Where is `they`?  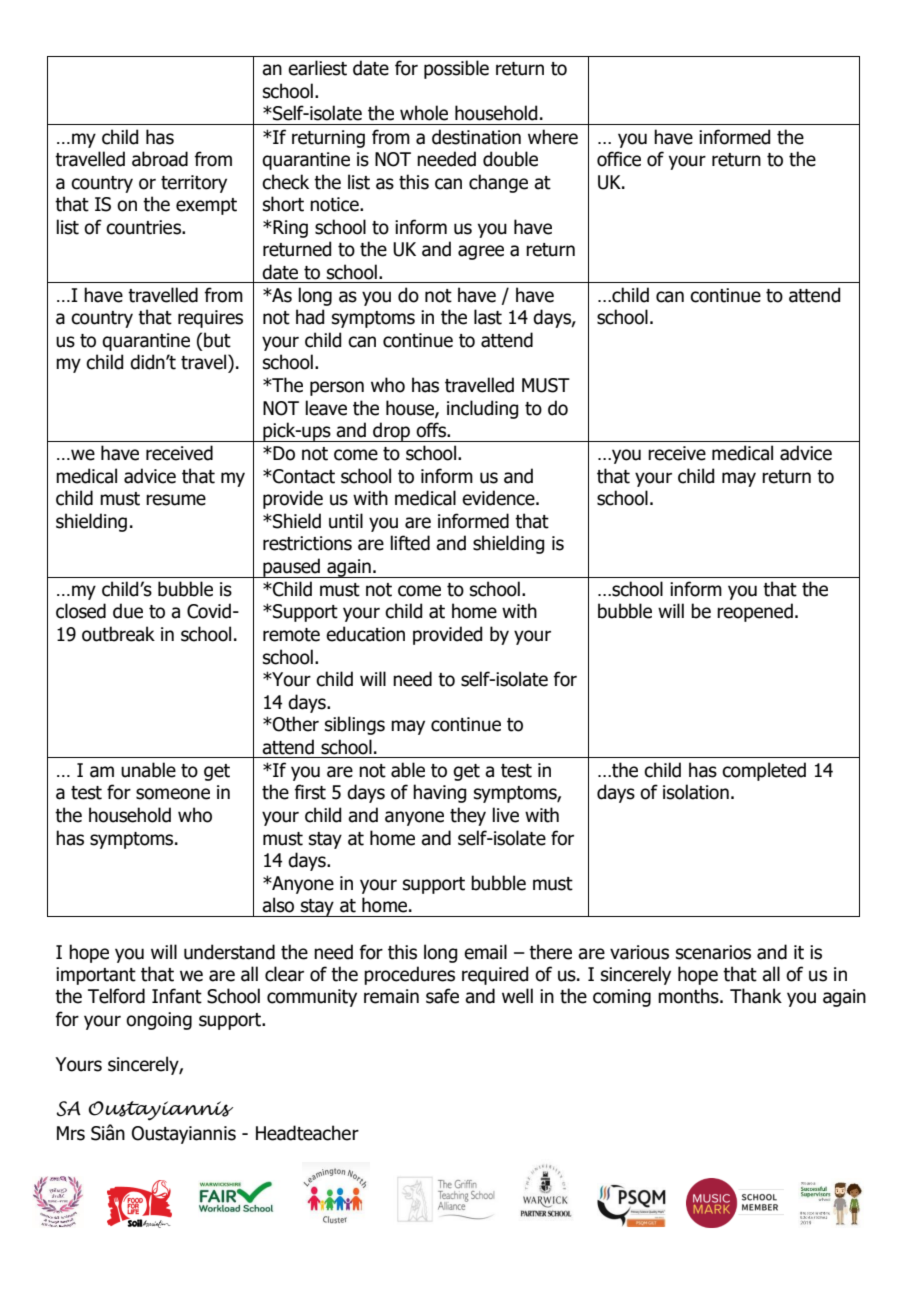
they is located at coordinates (468, 816).
